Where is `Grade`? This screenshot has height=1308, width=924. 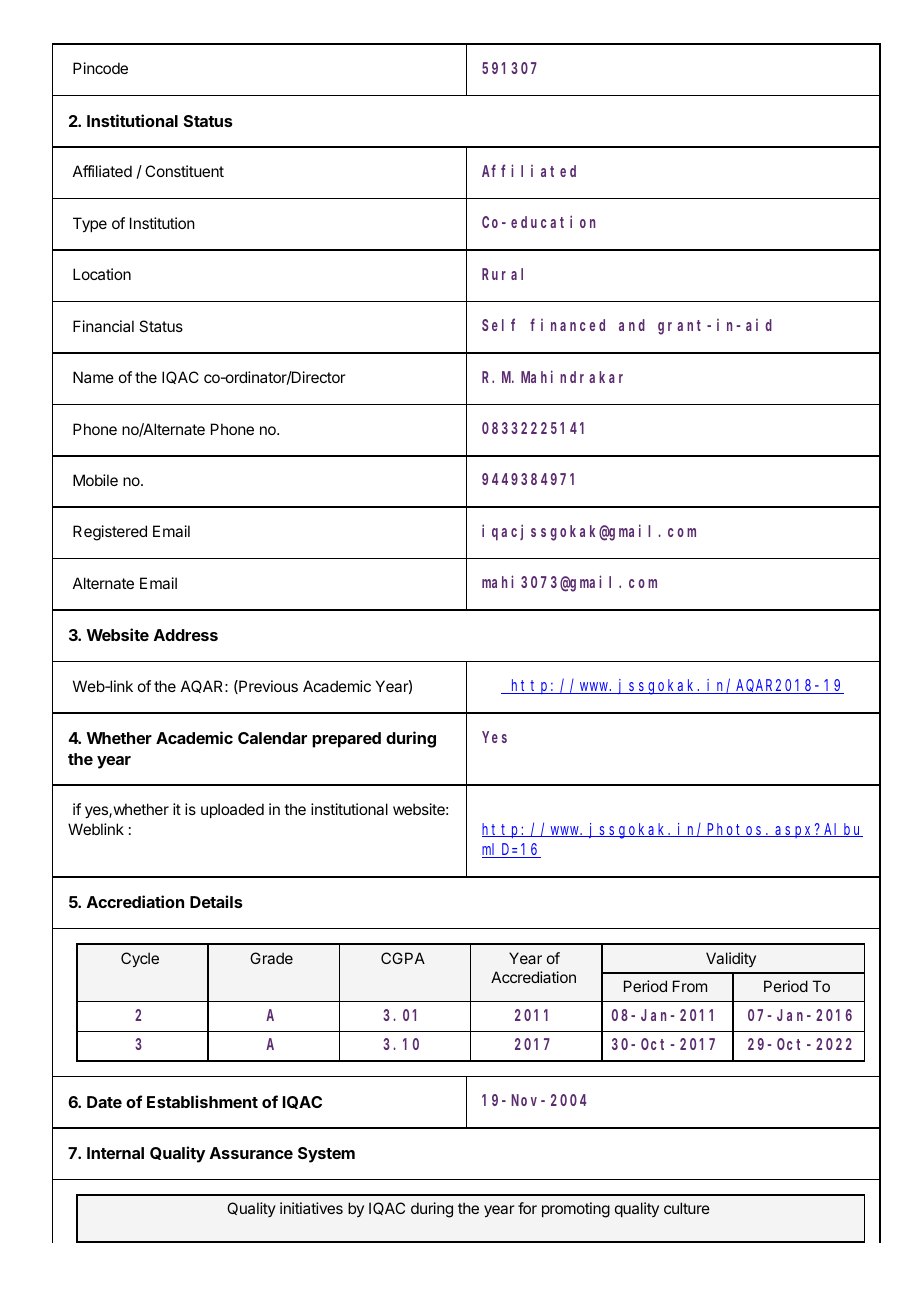 Grade is located at coordinates (271, 958).
